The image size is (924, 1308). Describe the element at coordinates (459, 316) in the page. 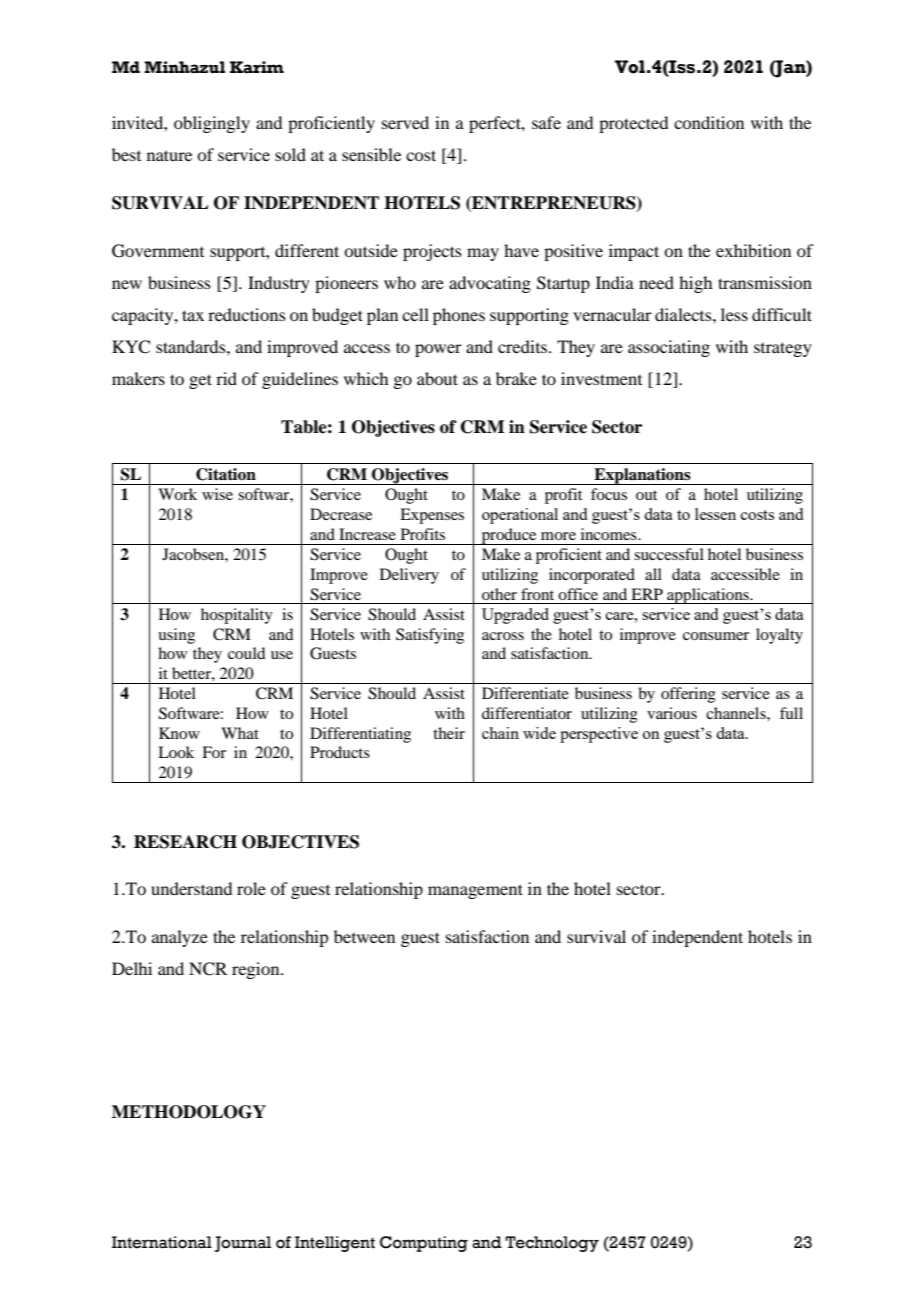

I see `phones` at that location.
